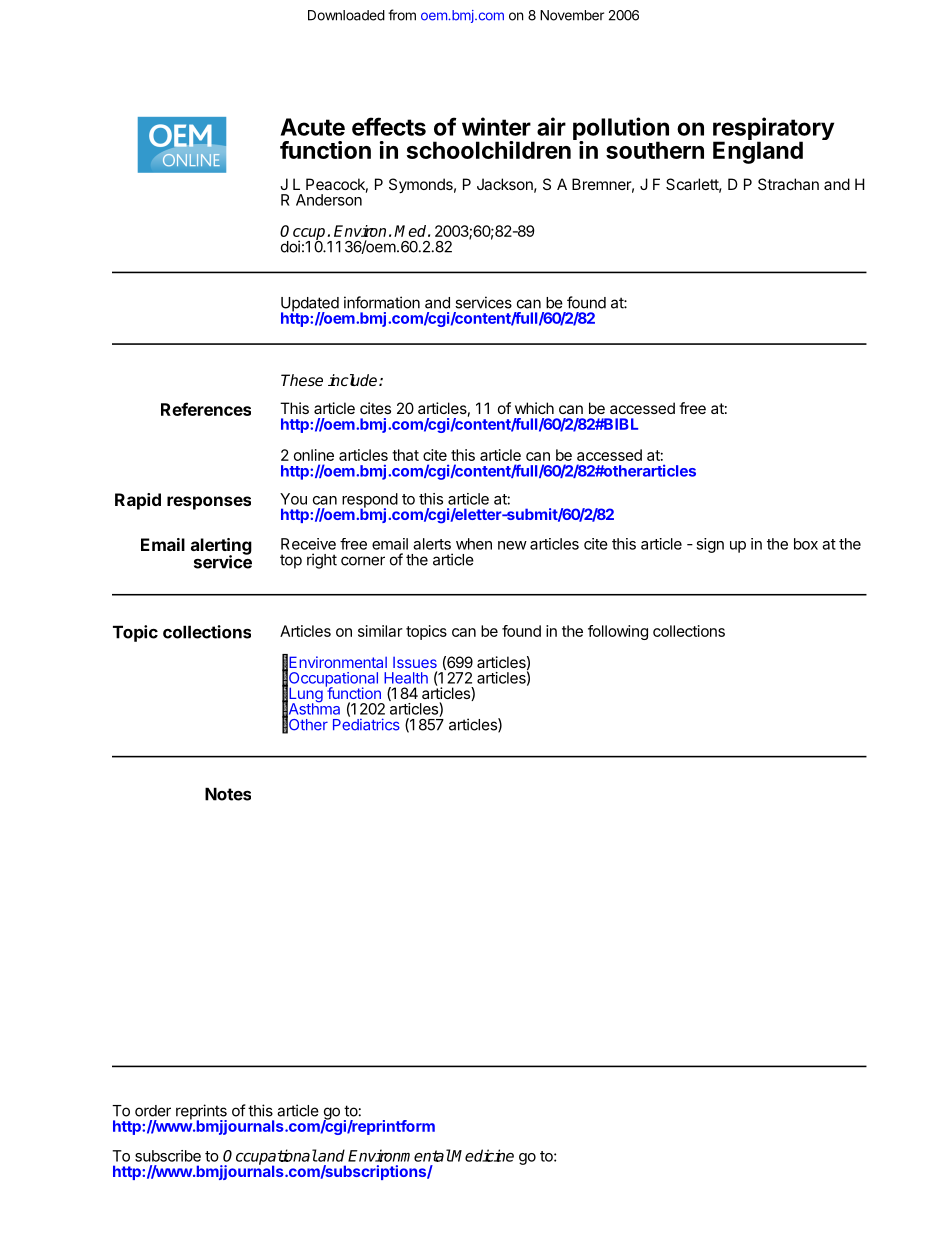  What do you see at coordinates (710, 545) in the document?
I see `sign` at bounding box center [710, 545].
